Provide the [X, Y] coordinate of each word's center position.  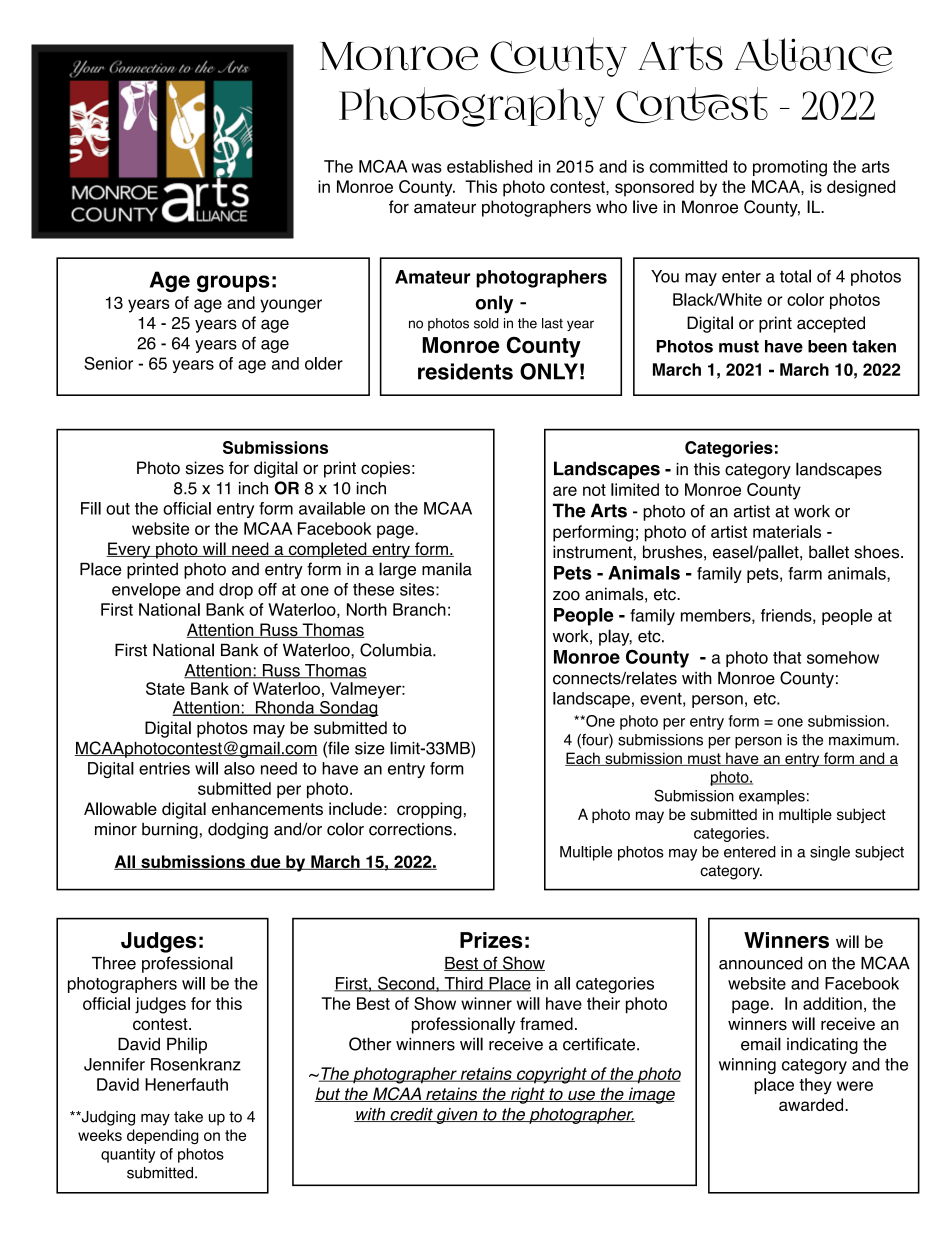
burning [170, 831]
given [457, 1116]
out [118, 509]
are [565, 491]
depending [163, 1137]
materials [787, 531]
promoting [790, 168]
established [489, 166]
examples [772, 797]
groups [233, 283]
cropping [429, 810]
